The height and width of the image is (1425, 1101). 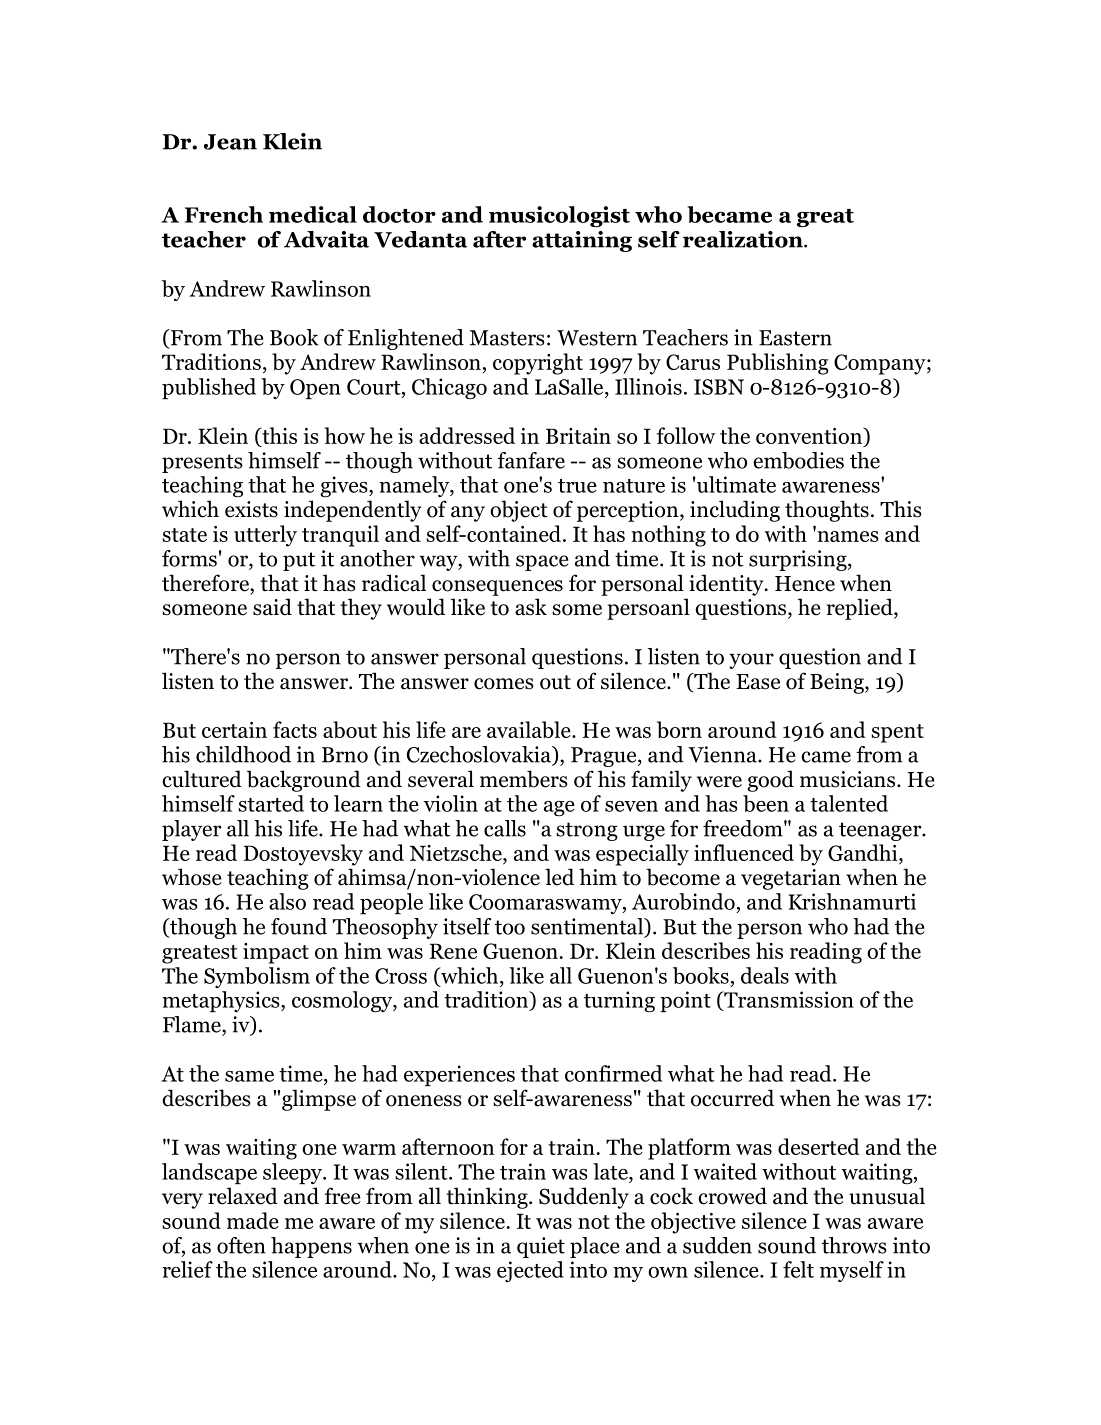 I want to click on quiet, so click(x=541, y=1247).
